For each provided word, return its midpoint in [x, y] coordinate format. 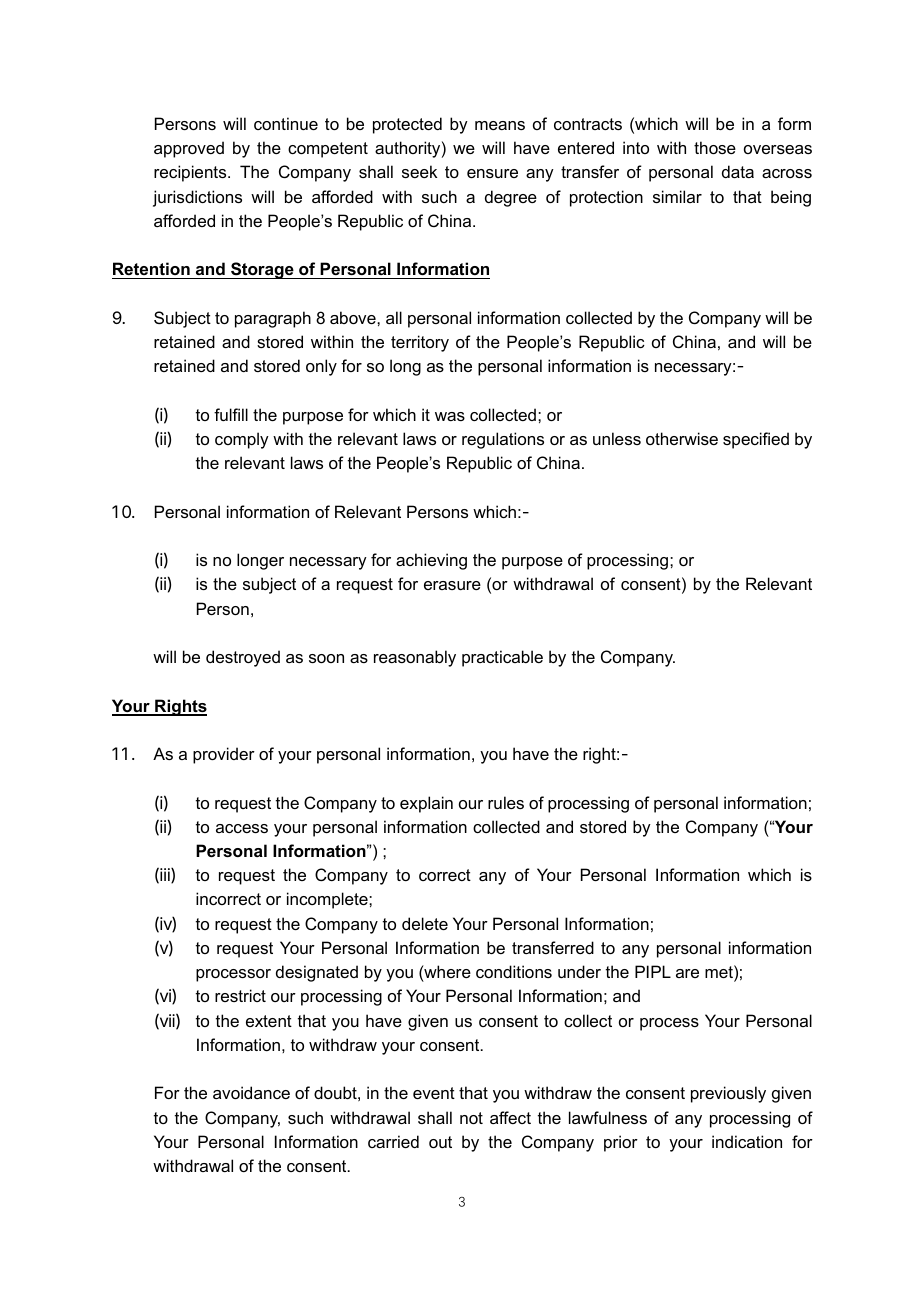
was [450, 416]
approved [189, 149]
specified [756, 440]
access [242, 828]
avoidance [251, 1092]
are [687, 973]
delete [425, 923]
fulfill [231, 414]
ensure [492, 173]
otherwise [682, 438]
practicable [502, 658]
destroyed [243, 658]
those [715, 147]
